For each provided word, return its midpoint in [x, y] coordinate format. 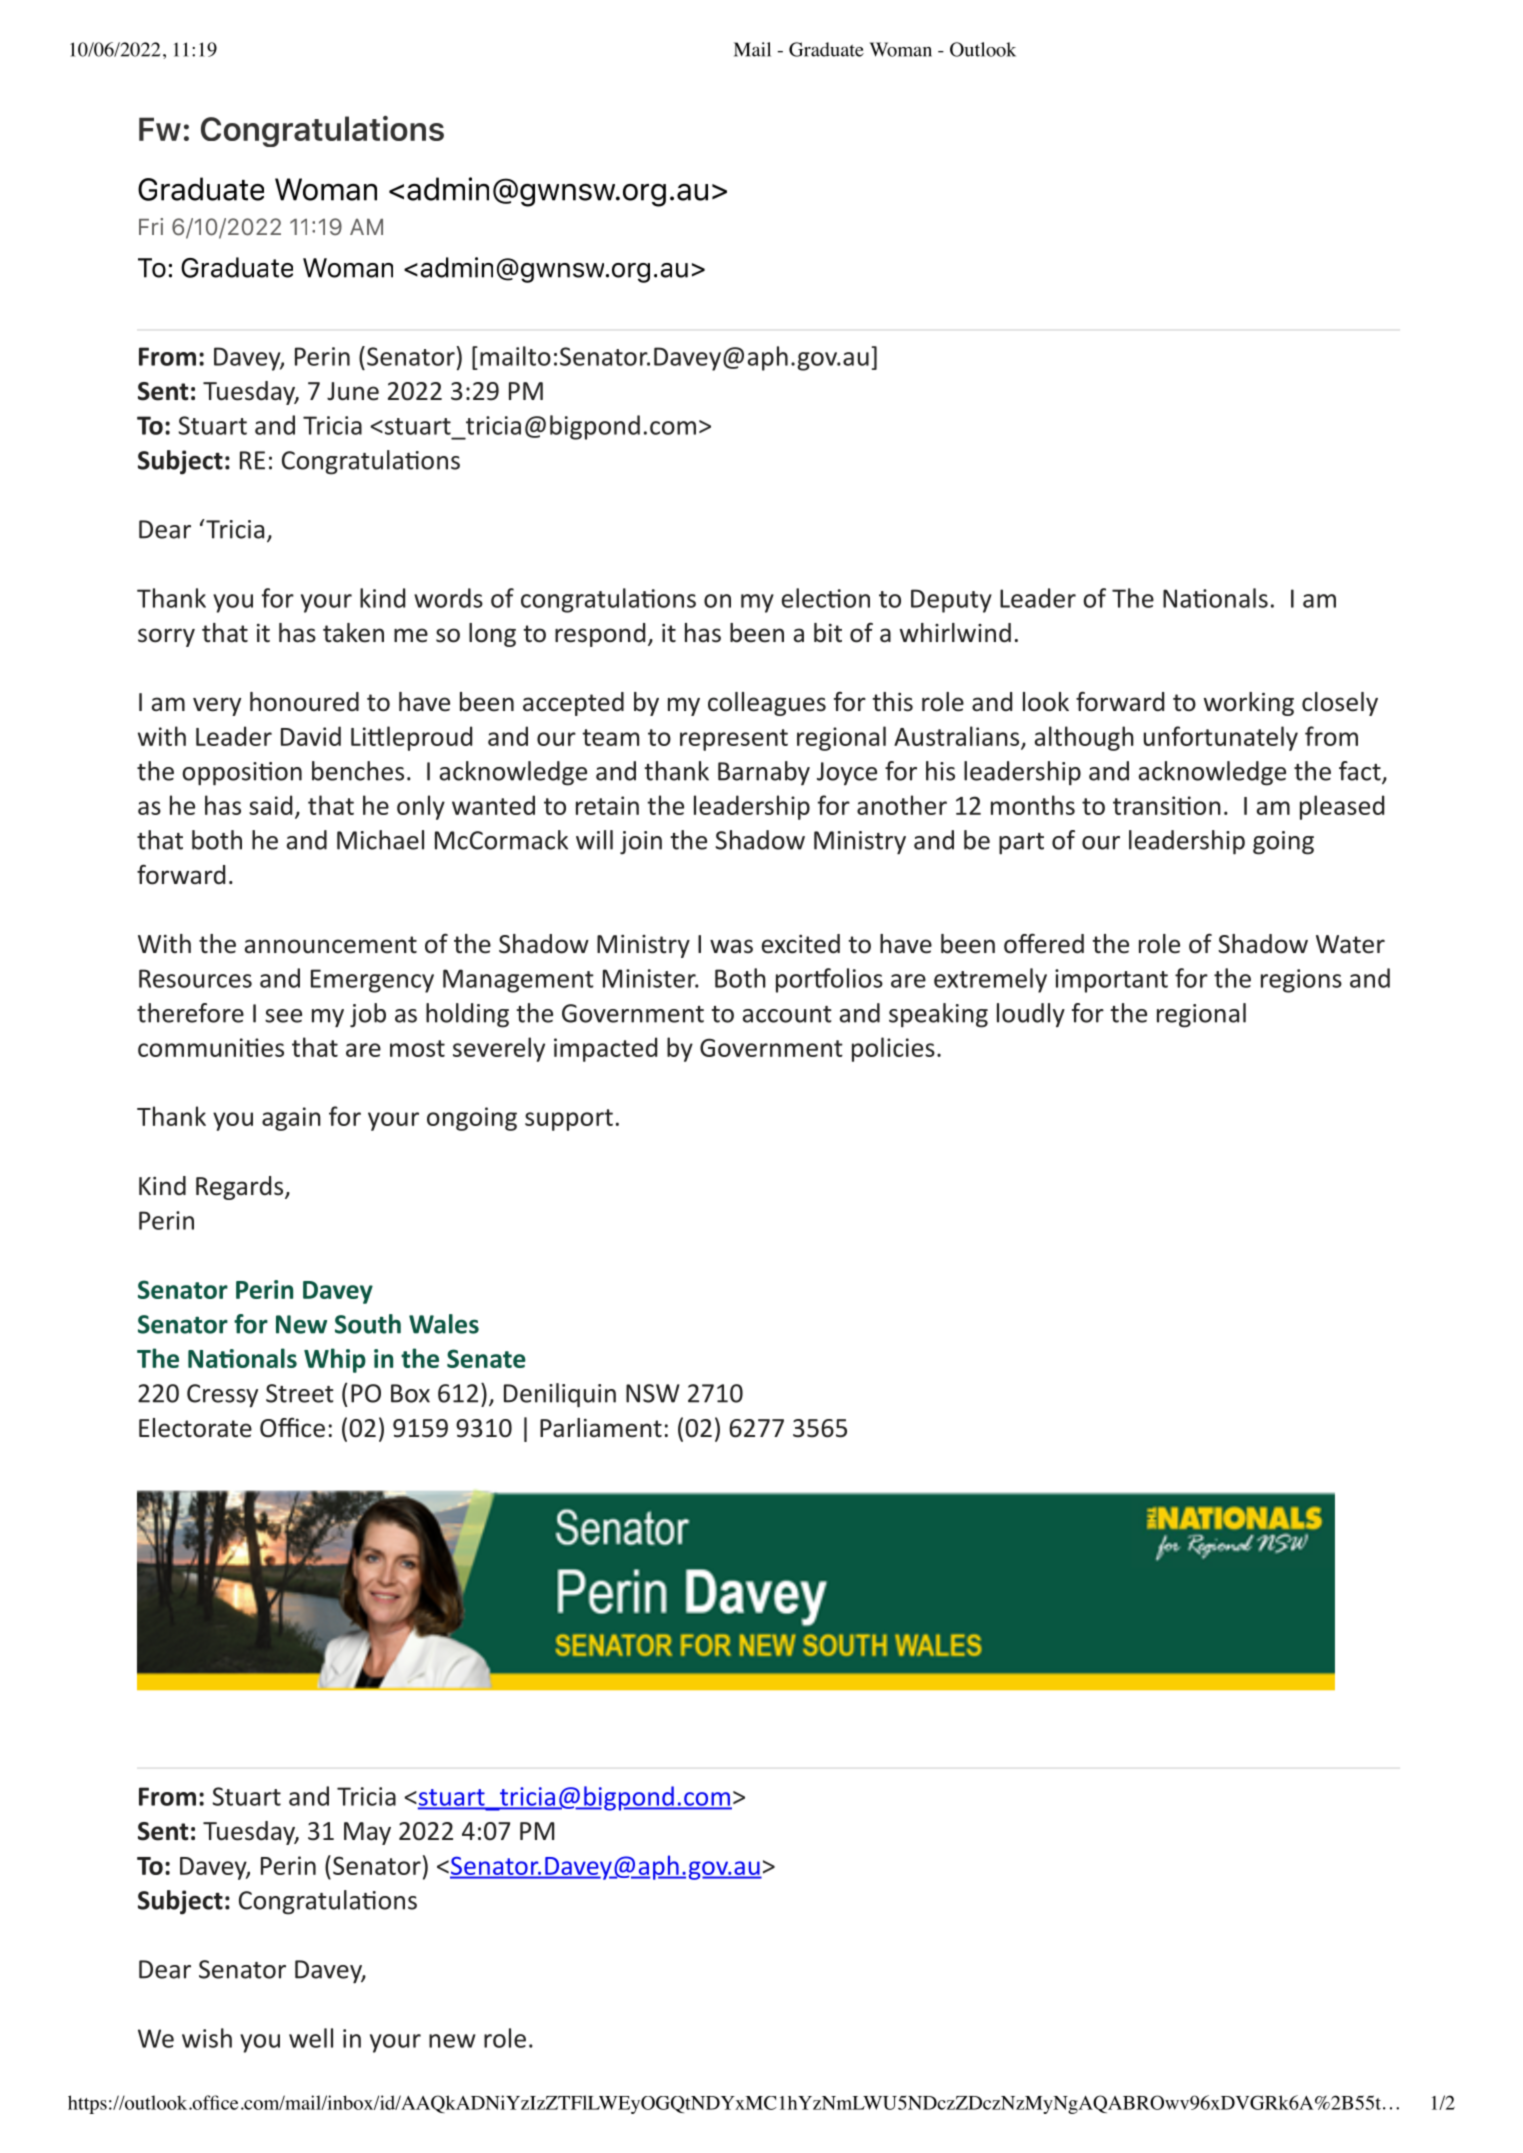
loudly [1031, 1015]
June [353, 391]
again [291, 1119]
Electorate [195, 1428]
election [826, 598]
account [787, 1014]
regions [1301, 981]
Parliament [601, 1428]
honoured [304, 702]
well [311, 2038]
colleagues [767, 704]
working [1249, 704]
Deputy [951, 601]
